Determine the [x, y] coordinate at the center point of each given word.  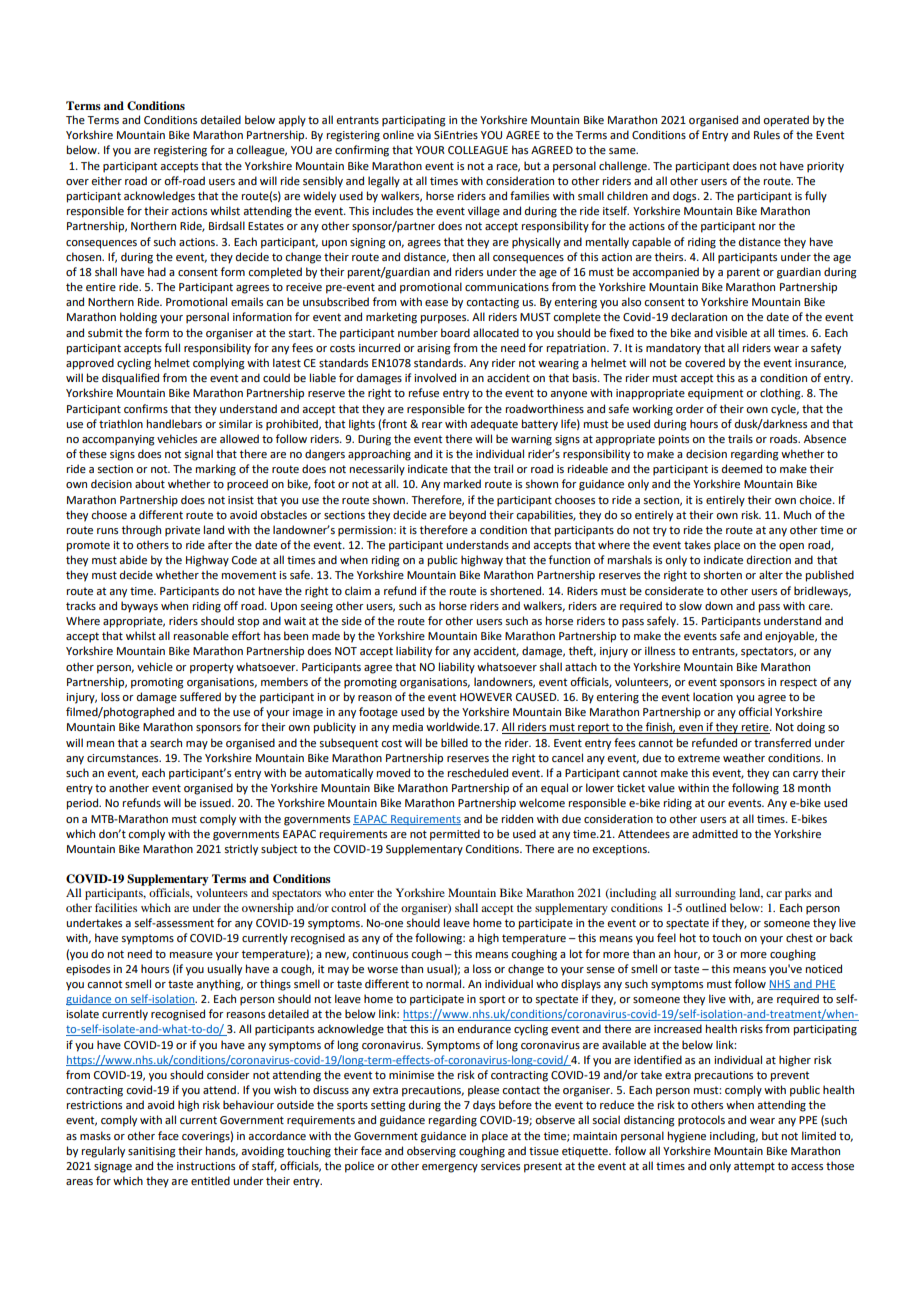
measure [191, 955]
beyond [467, 516]
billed [454, 742]
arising [434, 349]
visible [731, 332]
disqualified [130, 379]
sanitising [152, 1152]
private [182, 531]
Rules [767, 134]
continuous [380, 954]
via [424, 135]
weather [744, 757]
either [106, 180]
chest [799, 937]
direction [769, 559]
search [166, 742]
